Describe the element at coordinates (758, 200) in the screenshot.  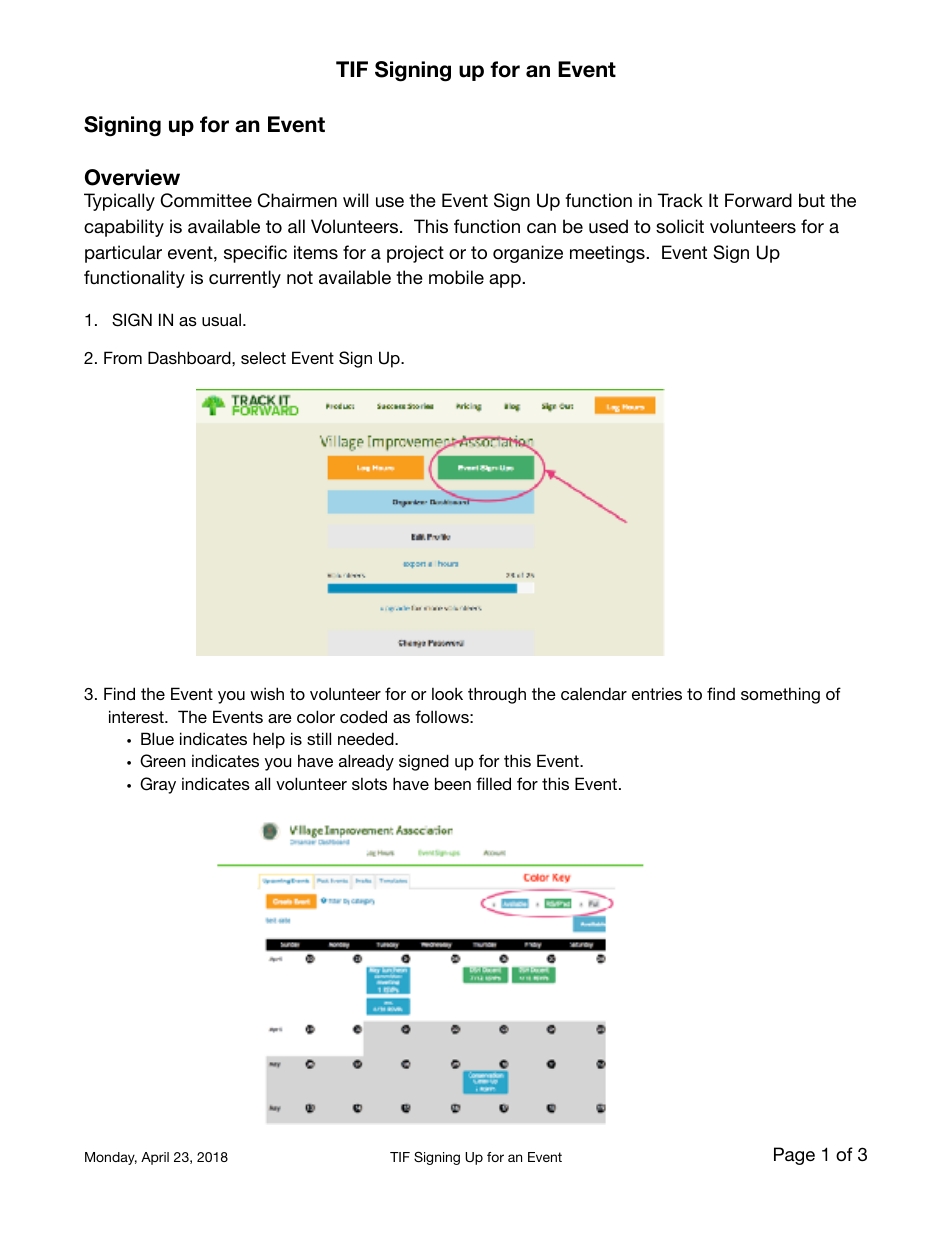
I see `Forward` at that location.
